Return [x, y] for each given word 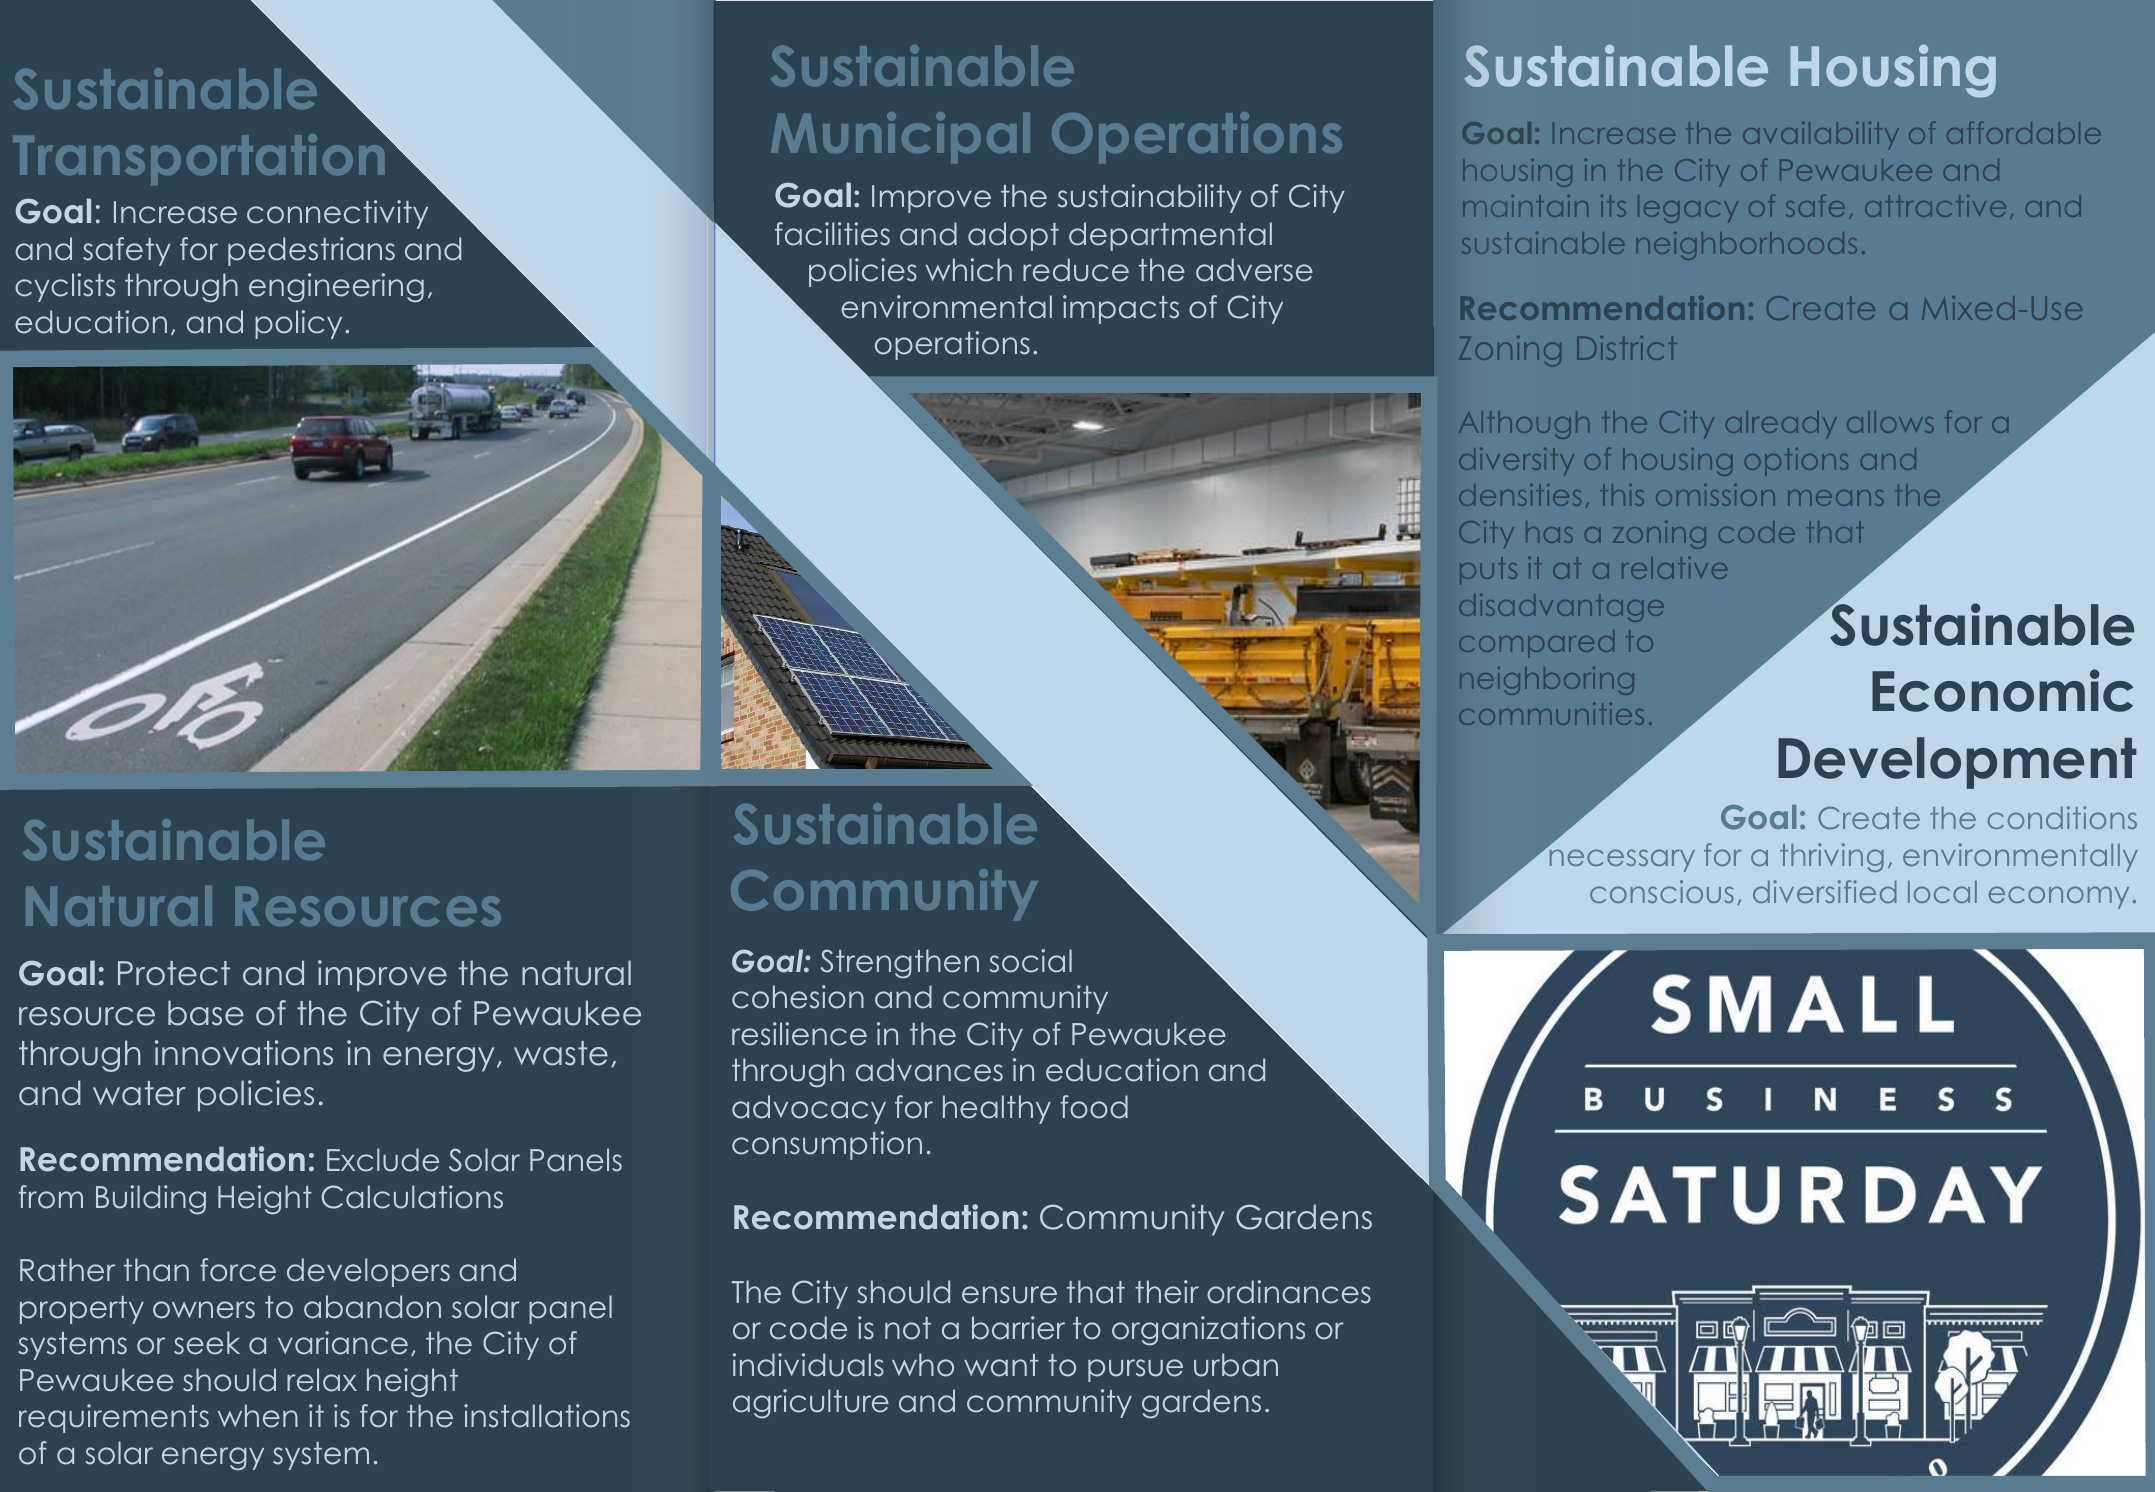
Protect [174, 973]
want [1001, 1365]
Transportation [200, 158]
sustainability [1150, 198]
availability [1821, 136]
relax [322, 1380]
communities [1551, 714]
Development [1957, 763]
